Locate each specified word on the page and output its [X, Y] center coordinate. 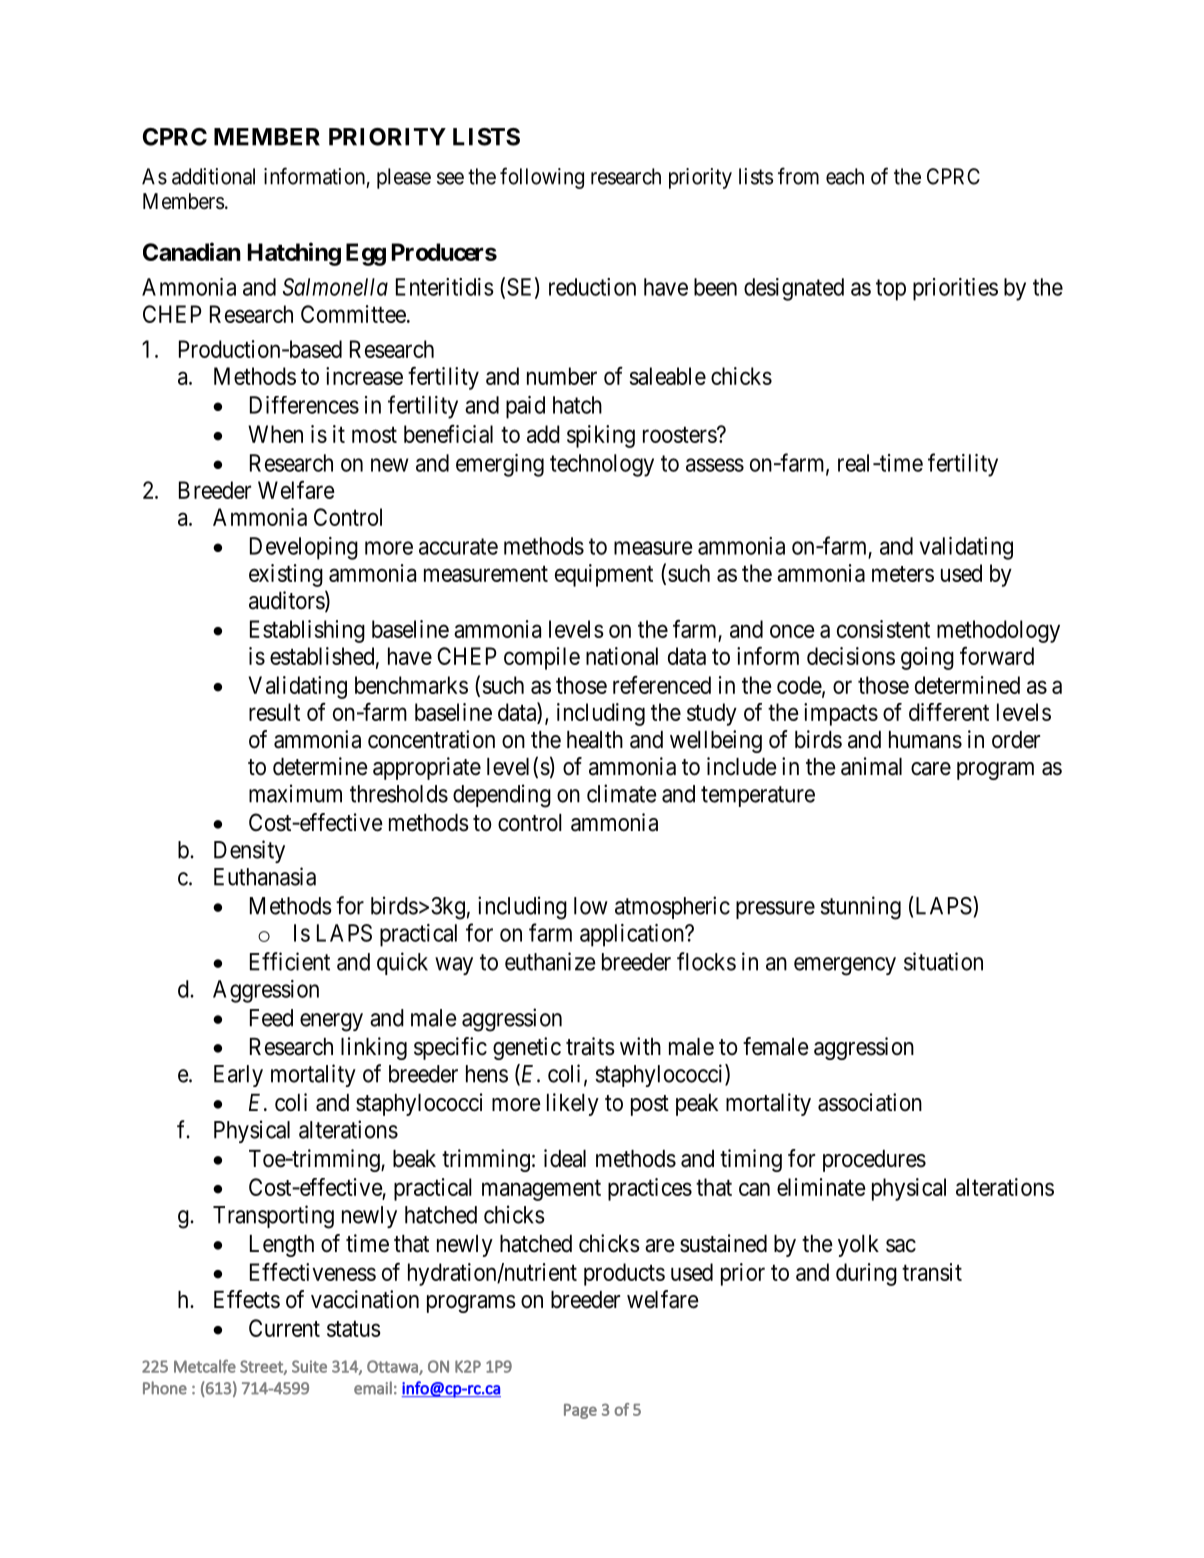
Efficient [290, 961]
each [845, 176]
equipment [604, 575]
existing [286, 575]
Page [580, 1411]
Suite [309, 1366]
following [542, 178]
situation [943, 961]
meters [903, 574]
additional [213, 176]
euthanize [550, 961]
